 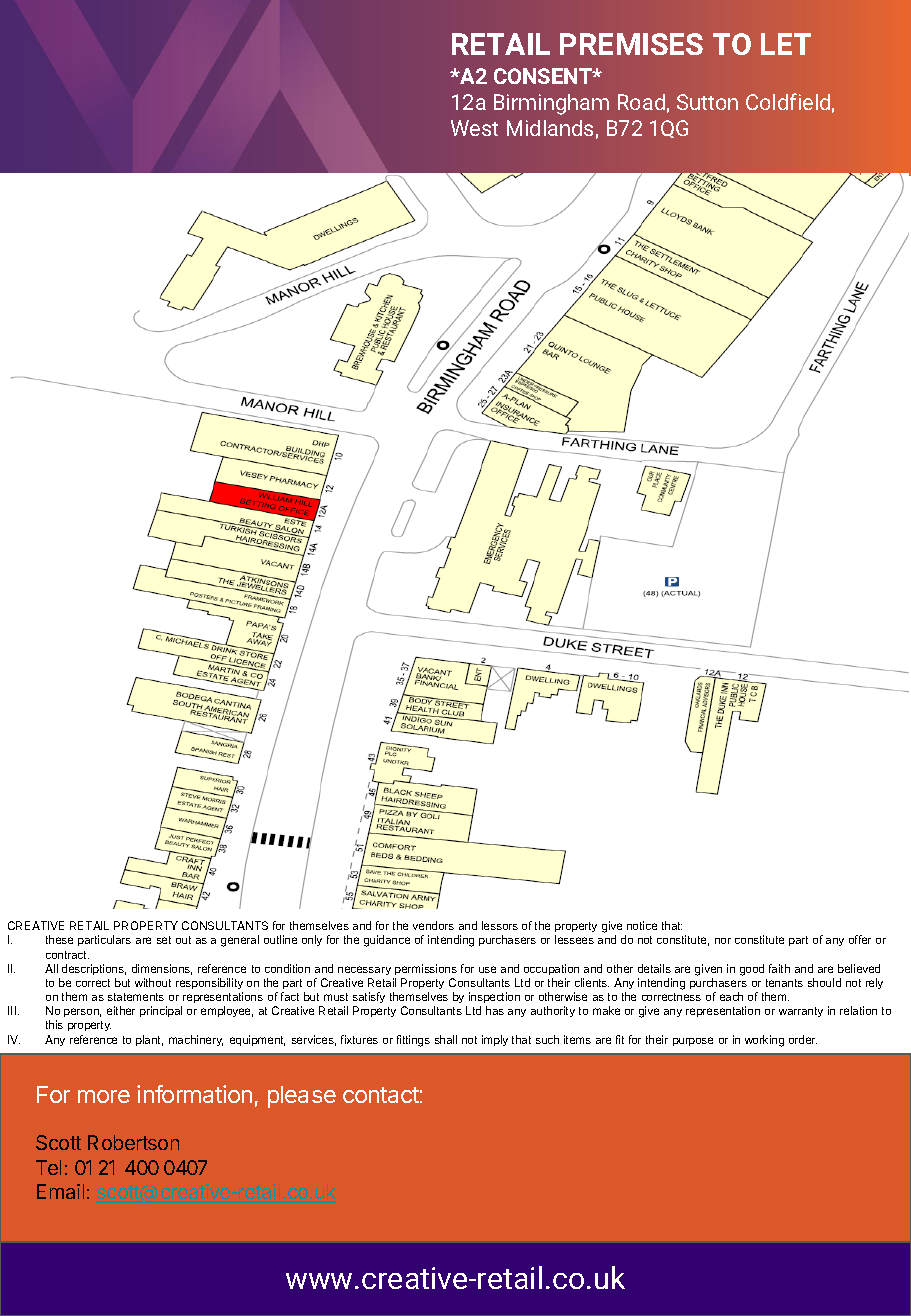 What do you see at coordinates (164, 940) in the screenshot?
I see `set` at bounding box center [164, 940].
